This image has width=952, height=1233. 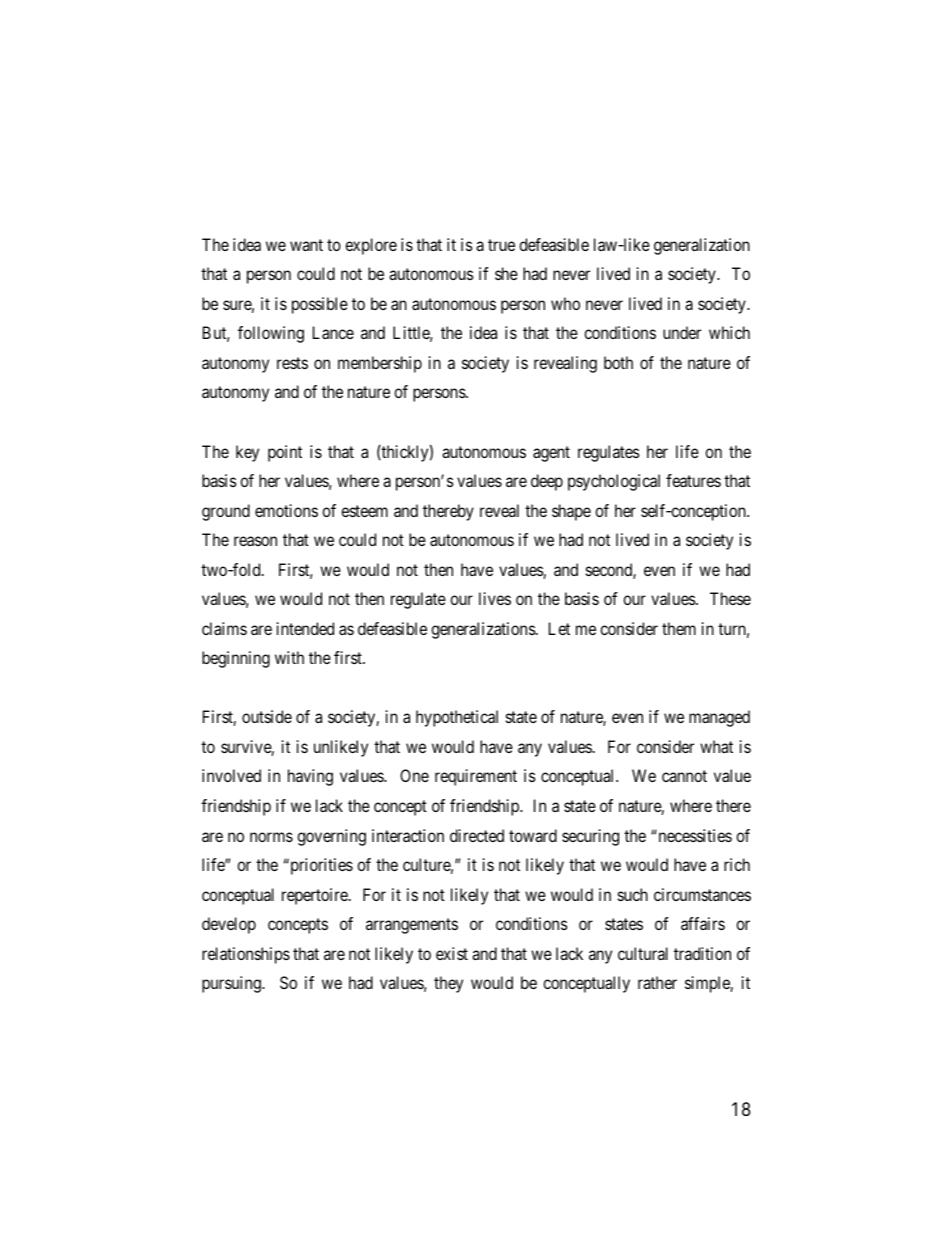 What do you see at coordinates (547, 482) in the image?
I see `deep` at bounding box center [547, 482].
